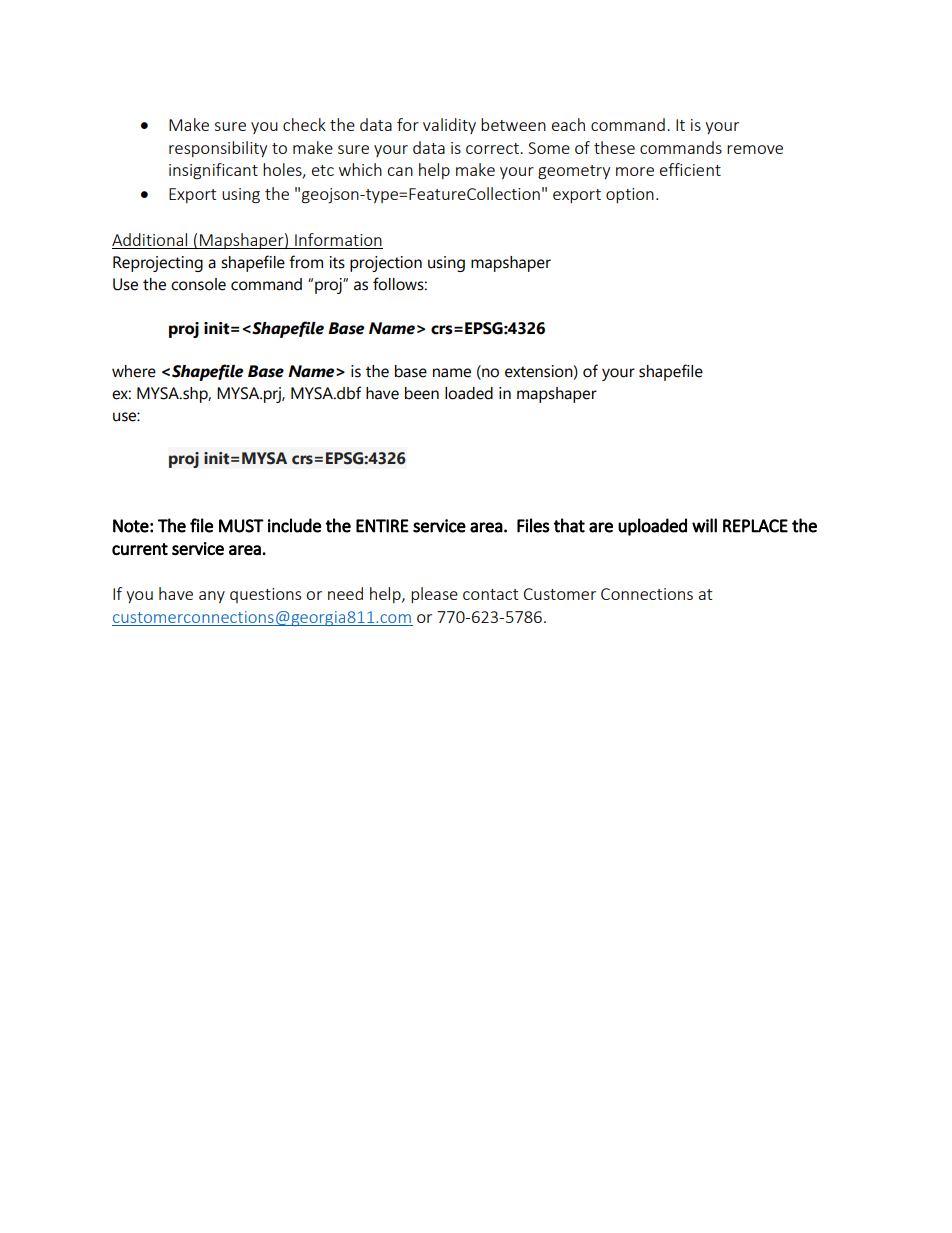 The image size is (952, 1233). What do you see at coordinates (704, 525) in the document?
I see `will` at bounding box center [704, 525].
